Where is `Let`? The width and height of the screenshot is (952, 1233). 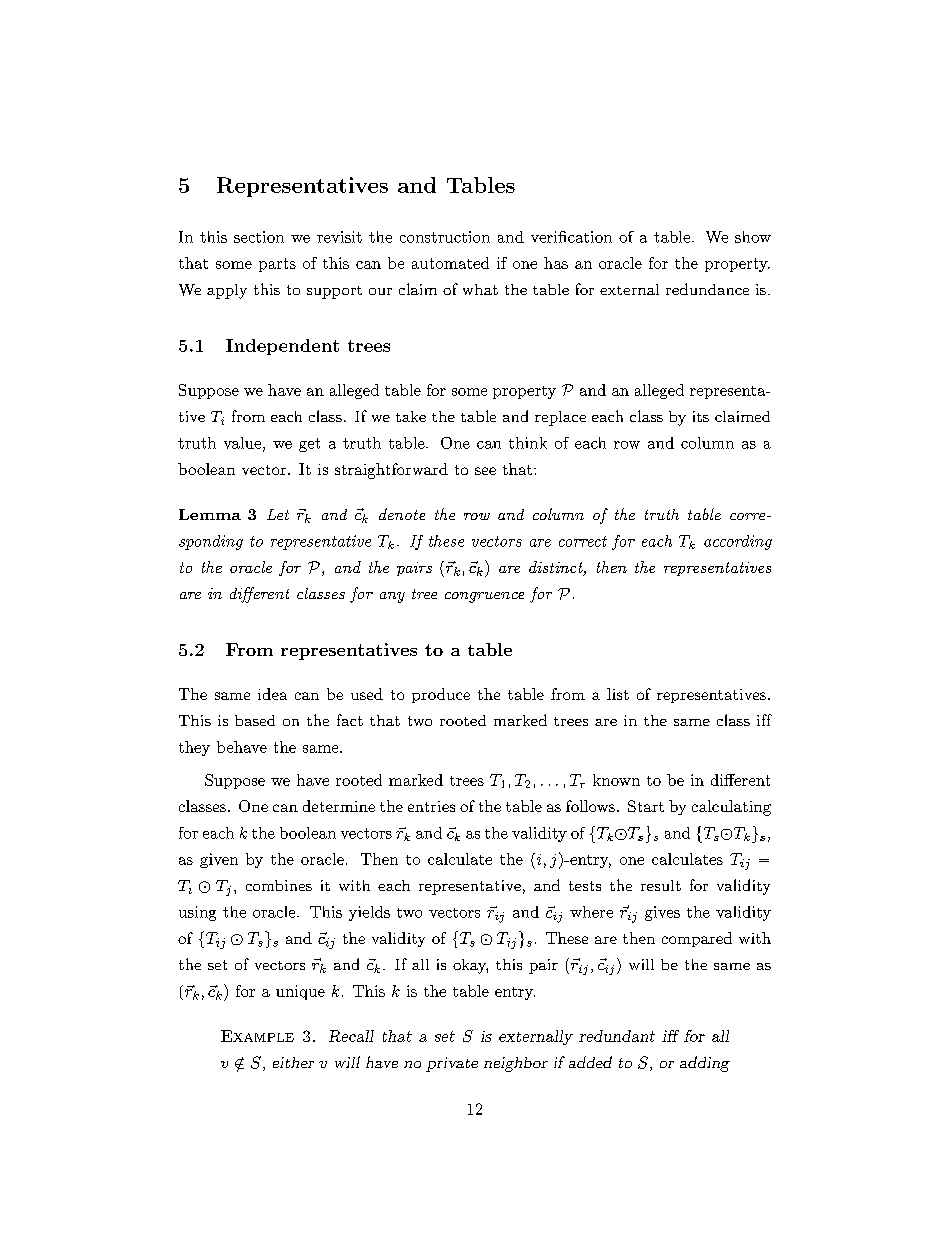
Let is located at coordinates (278, 514).
